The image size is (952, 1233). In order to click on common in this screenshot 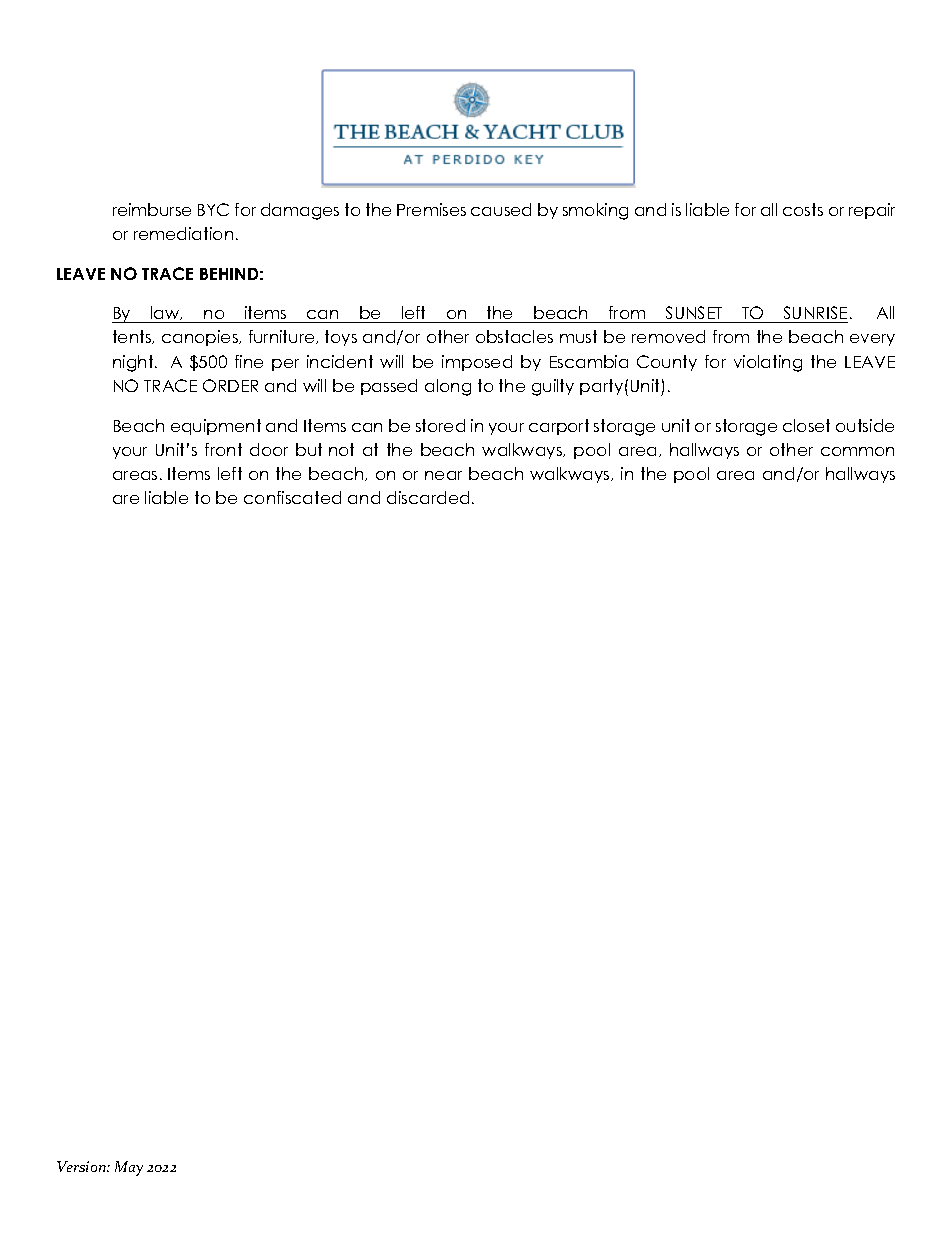, I will do `click(857, 451)`.
